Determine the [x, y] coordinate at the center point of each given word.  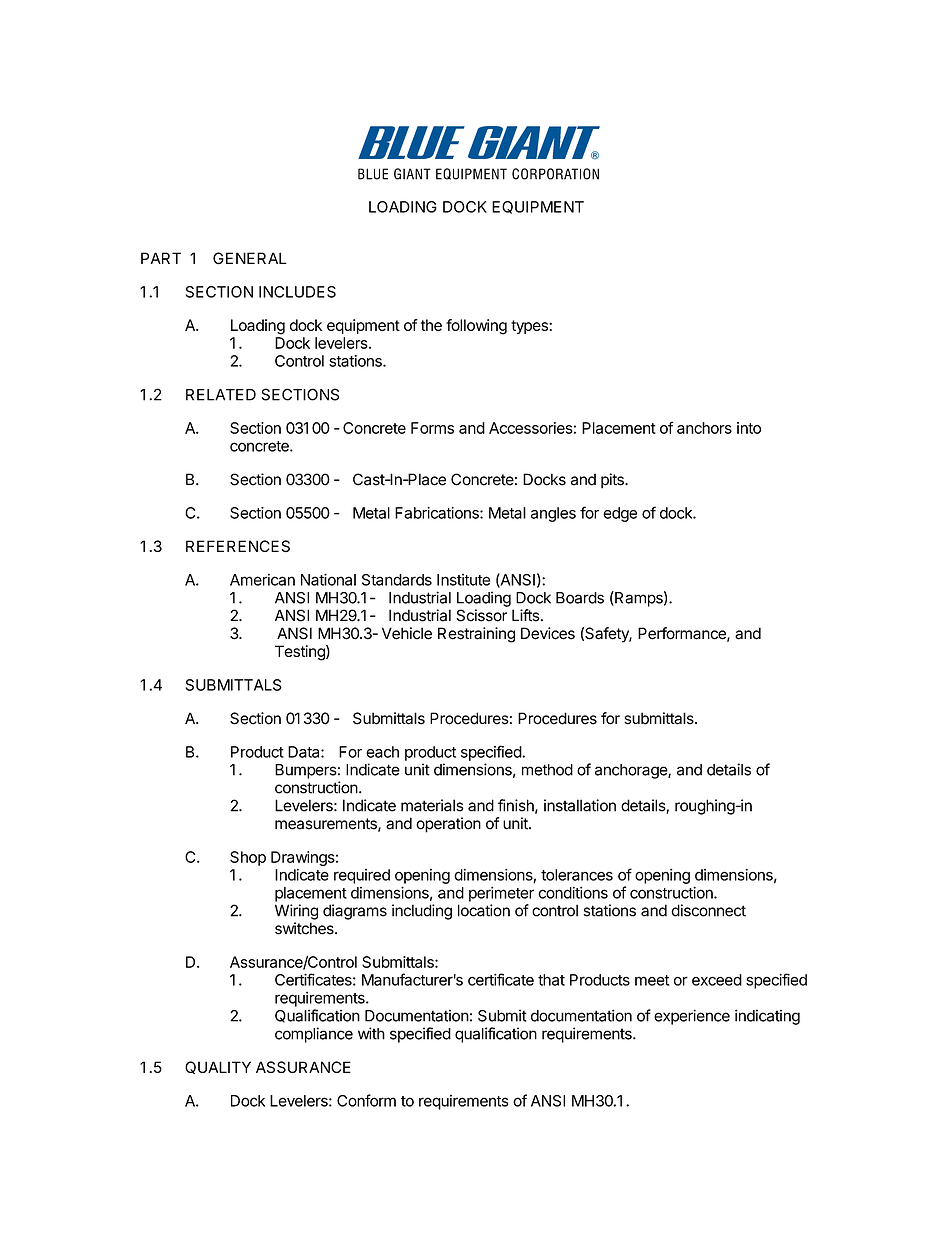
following [476, 327]
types [530, 327]
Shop [248, 858]
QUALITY [218, 1067]
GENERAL [250, 258]
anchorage [632, 771]
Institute [463, 580]
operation [448, 825]
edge [620, 514]
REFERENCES [238, 546]
